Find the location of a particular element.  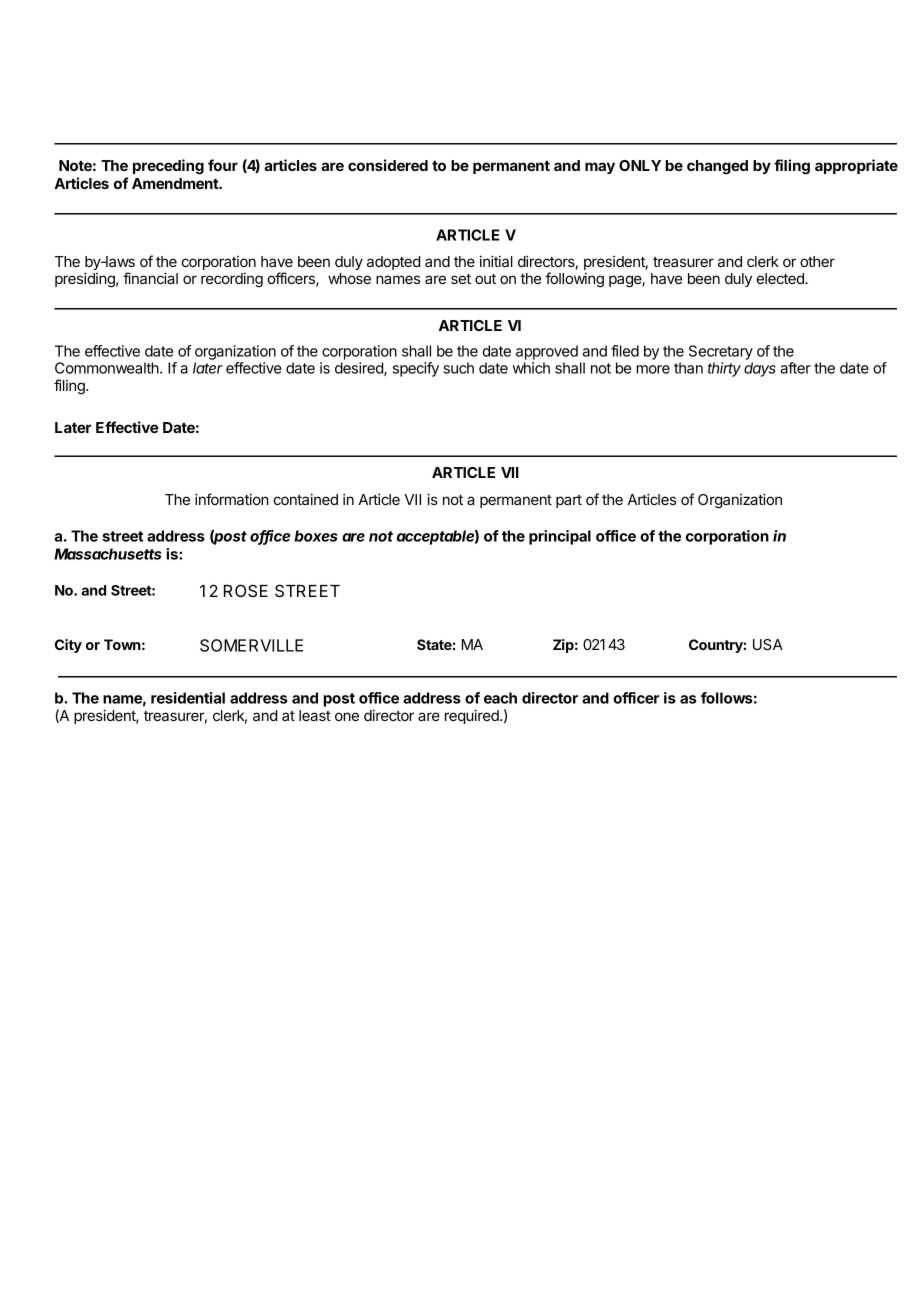

considered is located at coordinates (388, 165).
